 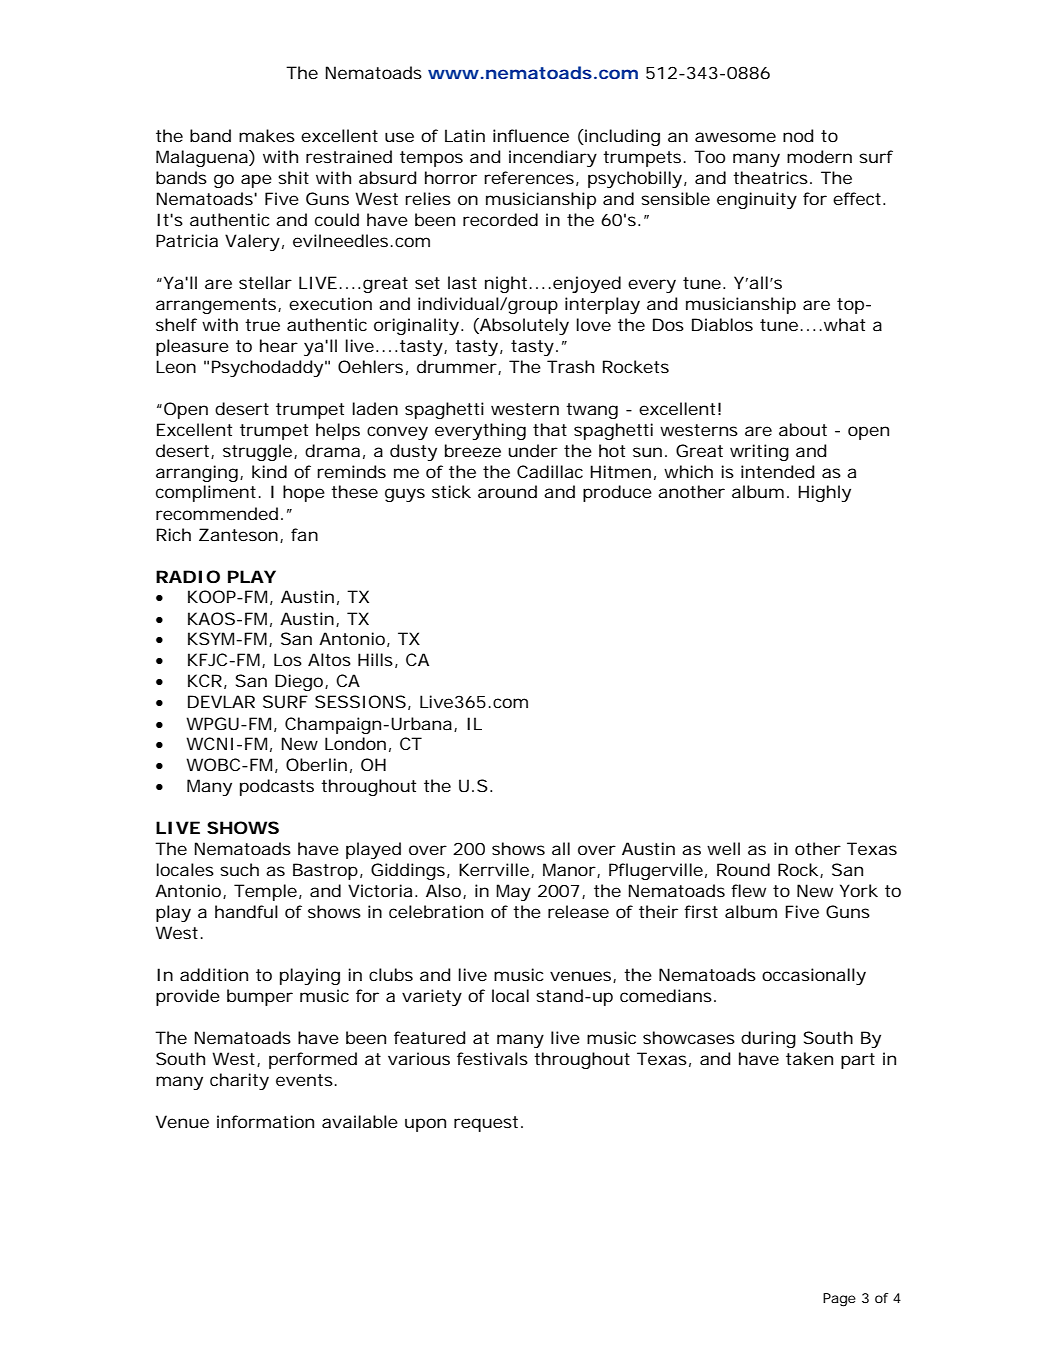 I want to click on Hills, so click(x=378, y=660).
